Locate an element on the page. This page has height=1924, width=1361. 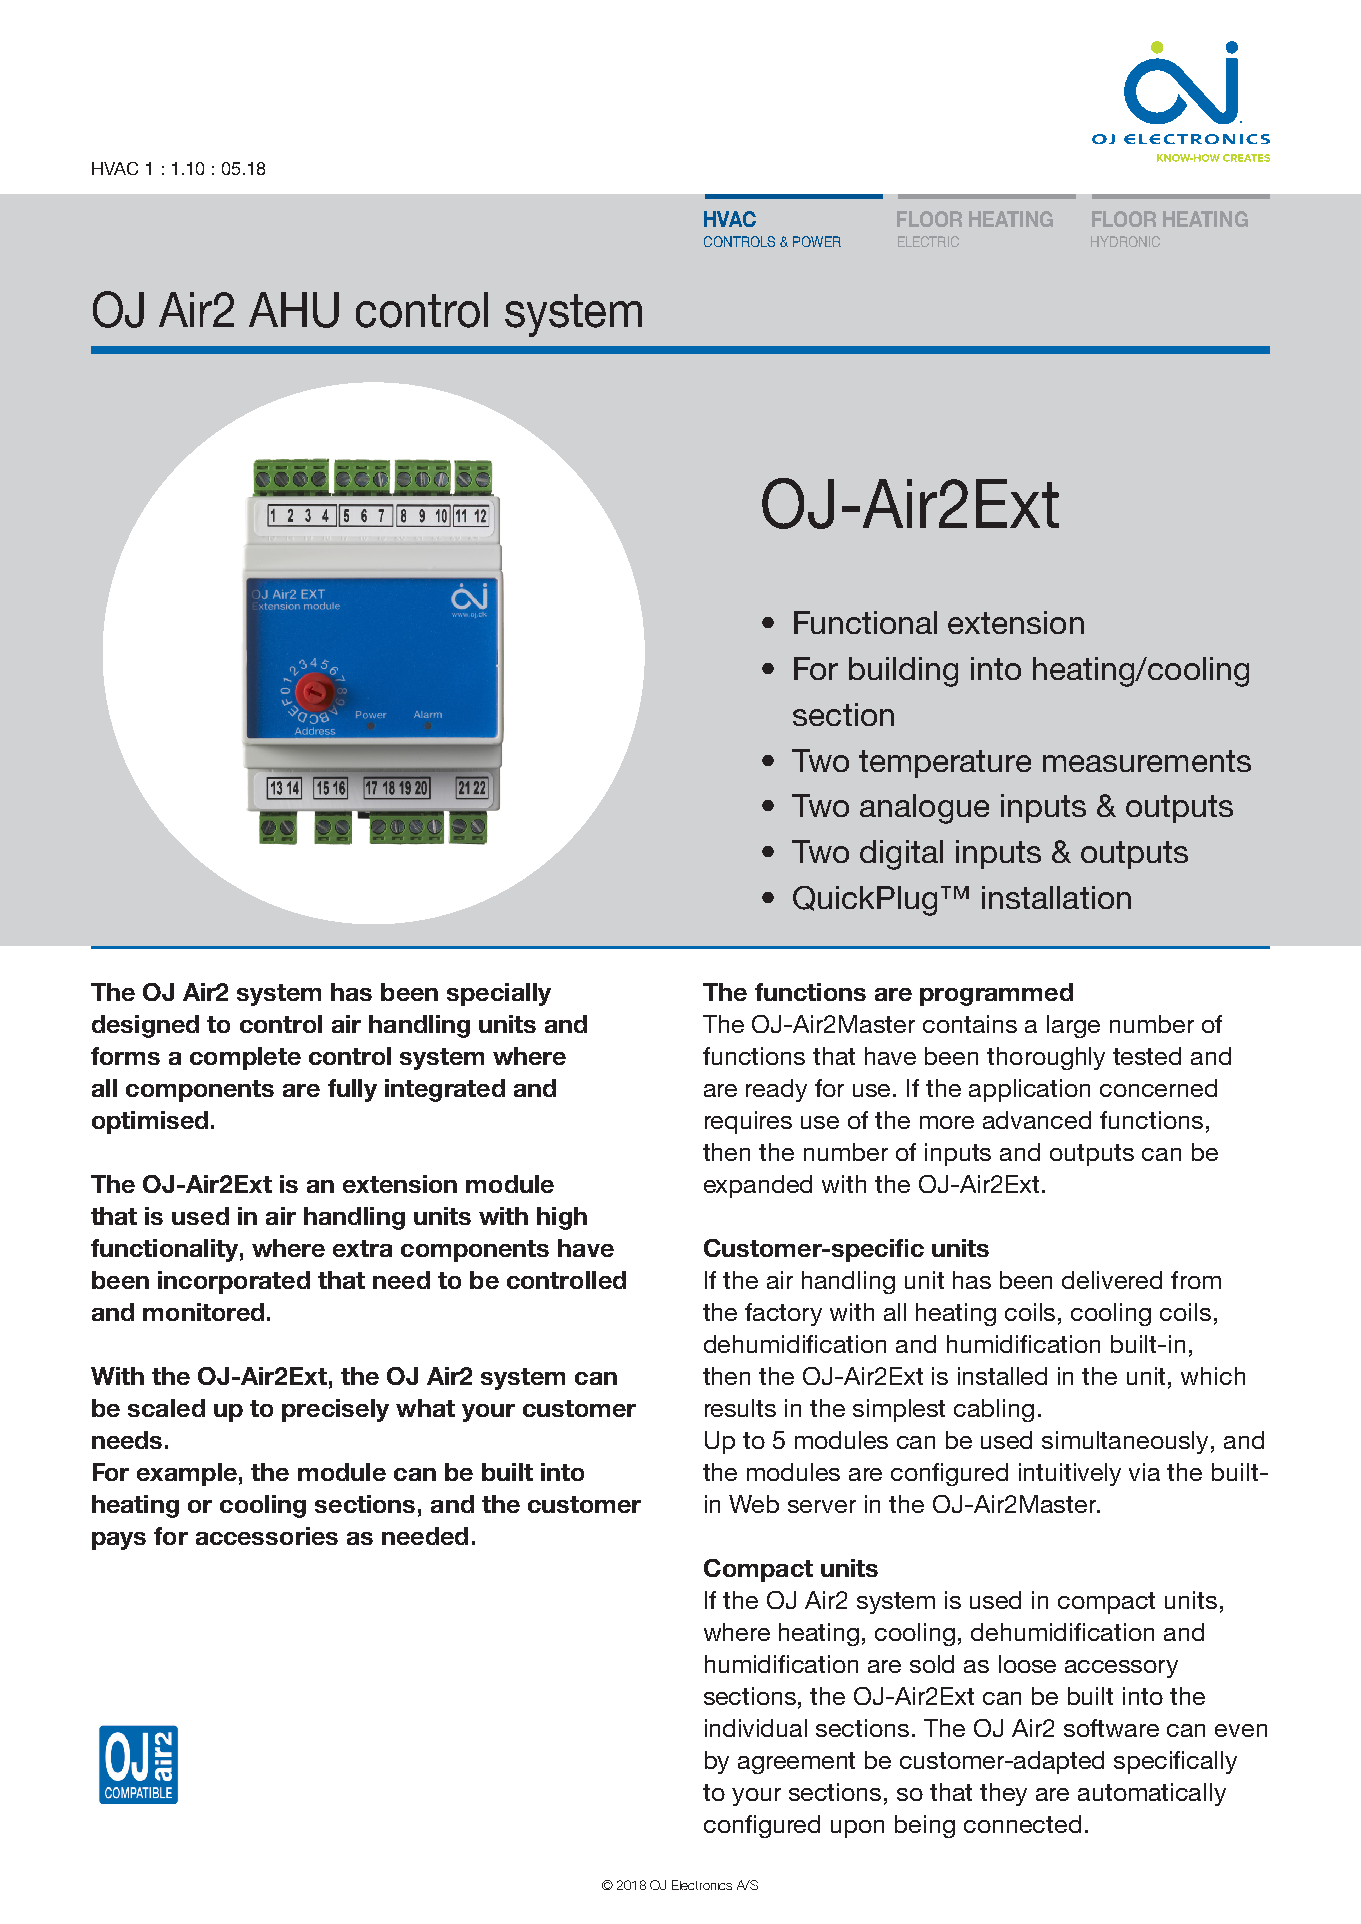
AHU is located at coordinates (294, 310).
